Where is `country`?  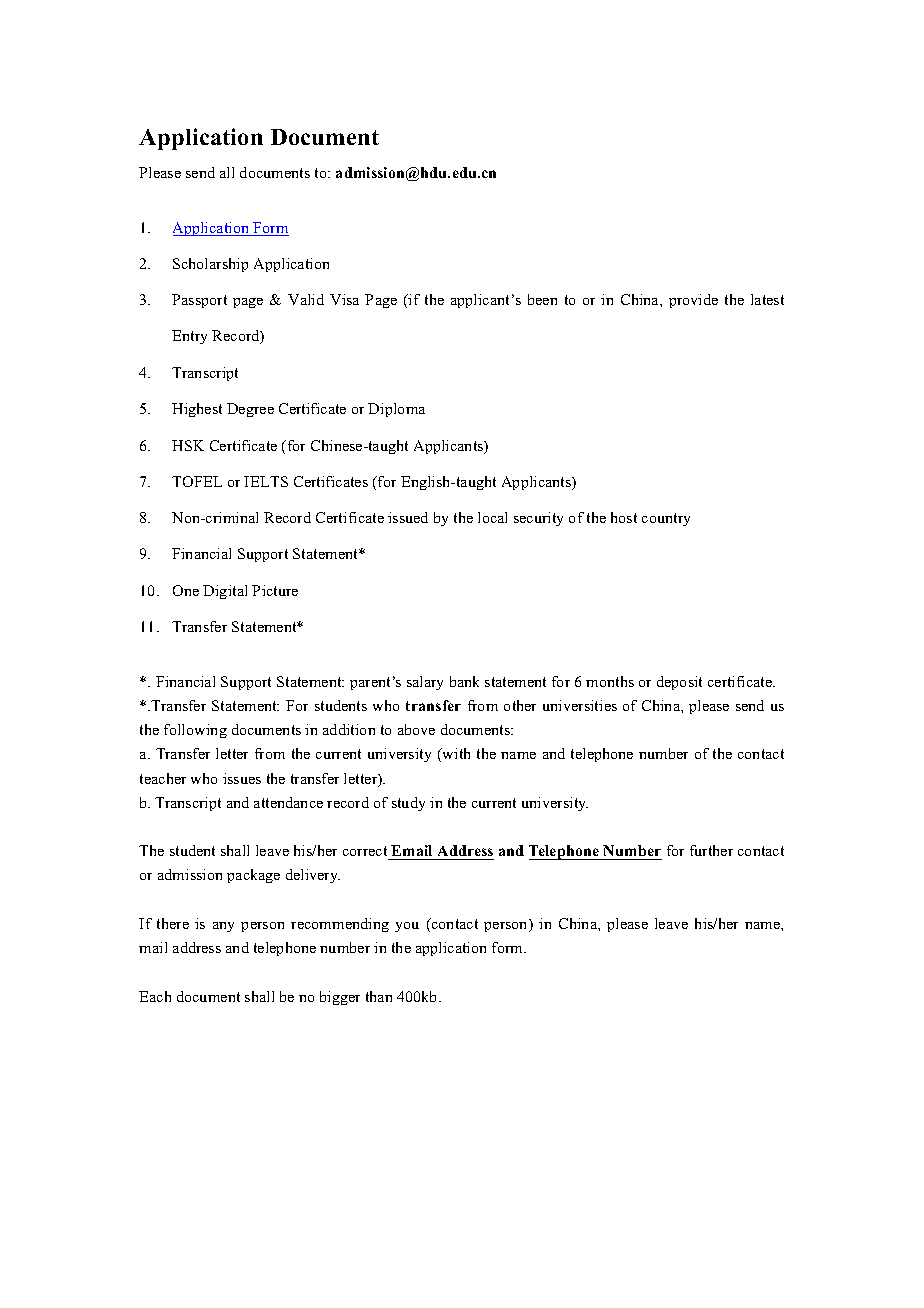 country is located at coordinates (666, 519).
